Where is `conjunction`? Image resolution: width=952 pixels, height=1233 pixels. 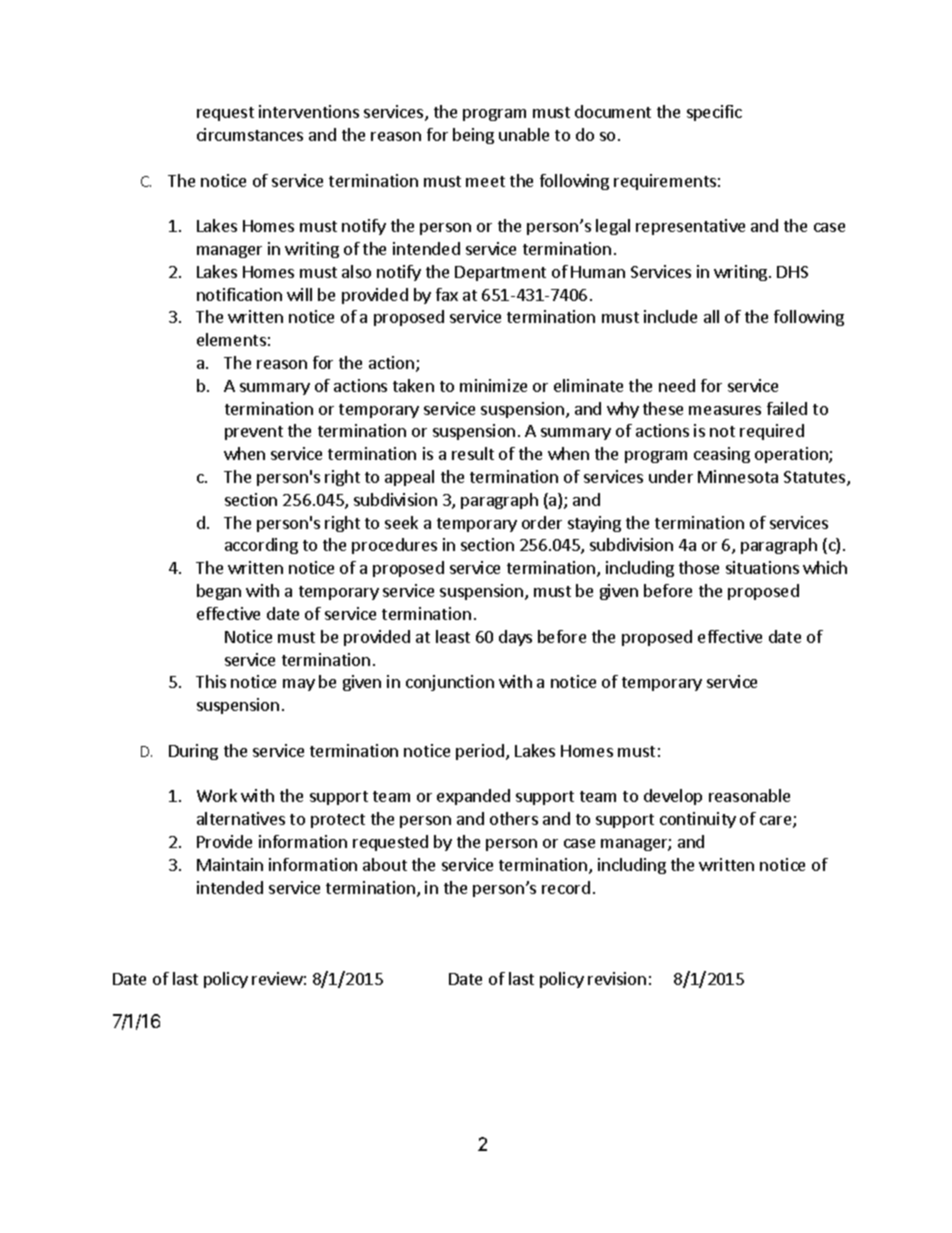
conjunction is located at coordinates (450, 683).
